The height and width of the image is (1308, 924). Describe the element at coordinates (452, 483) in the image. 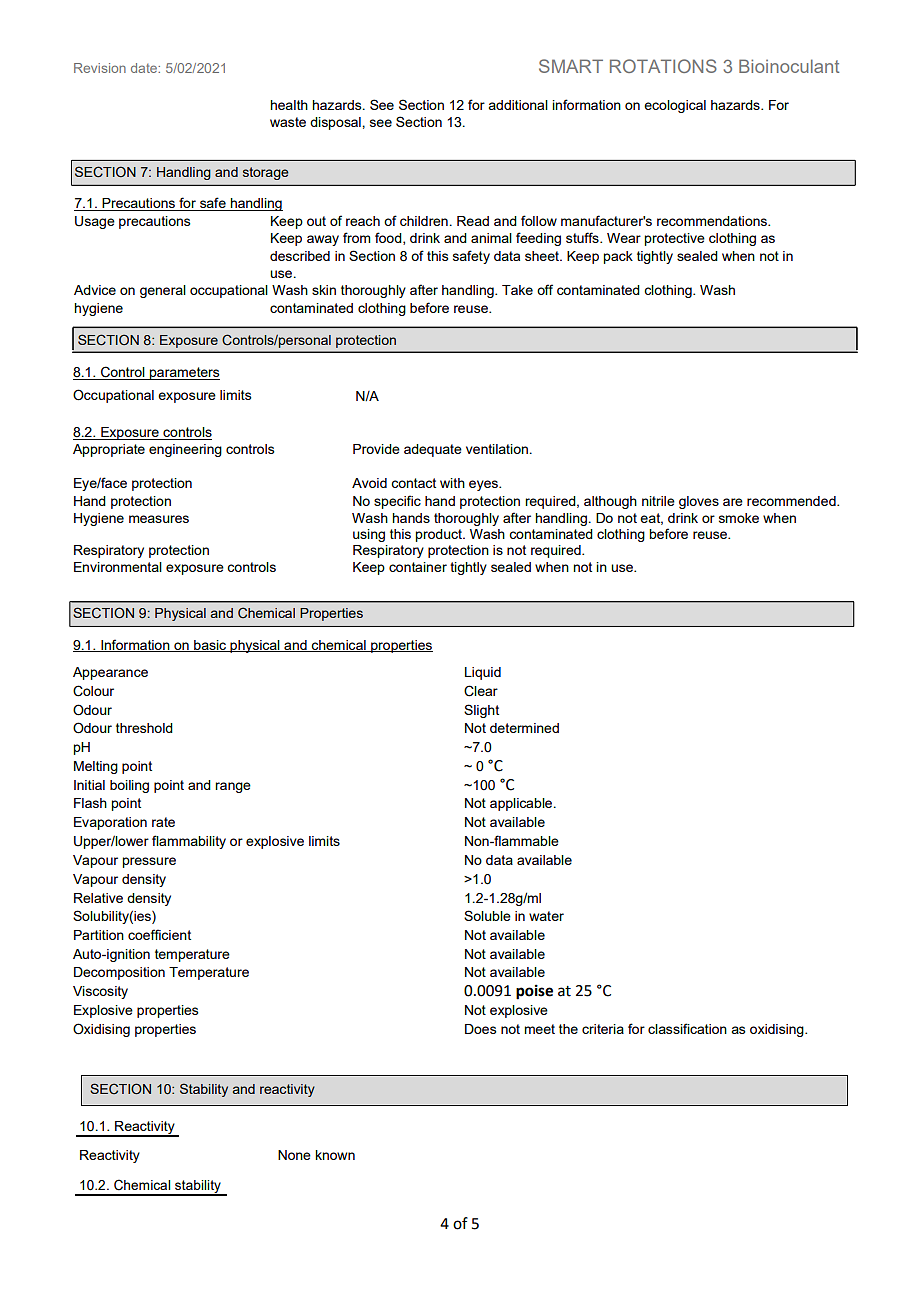

I see `with` at that location.
